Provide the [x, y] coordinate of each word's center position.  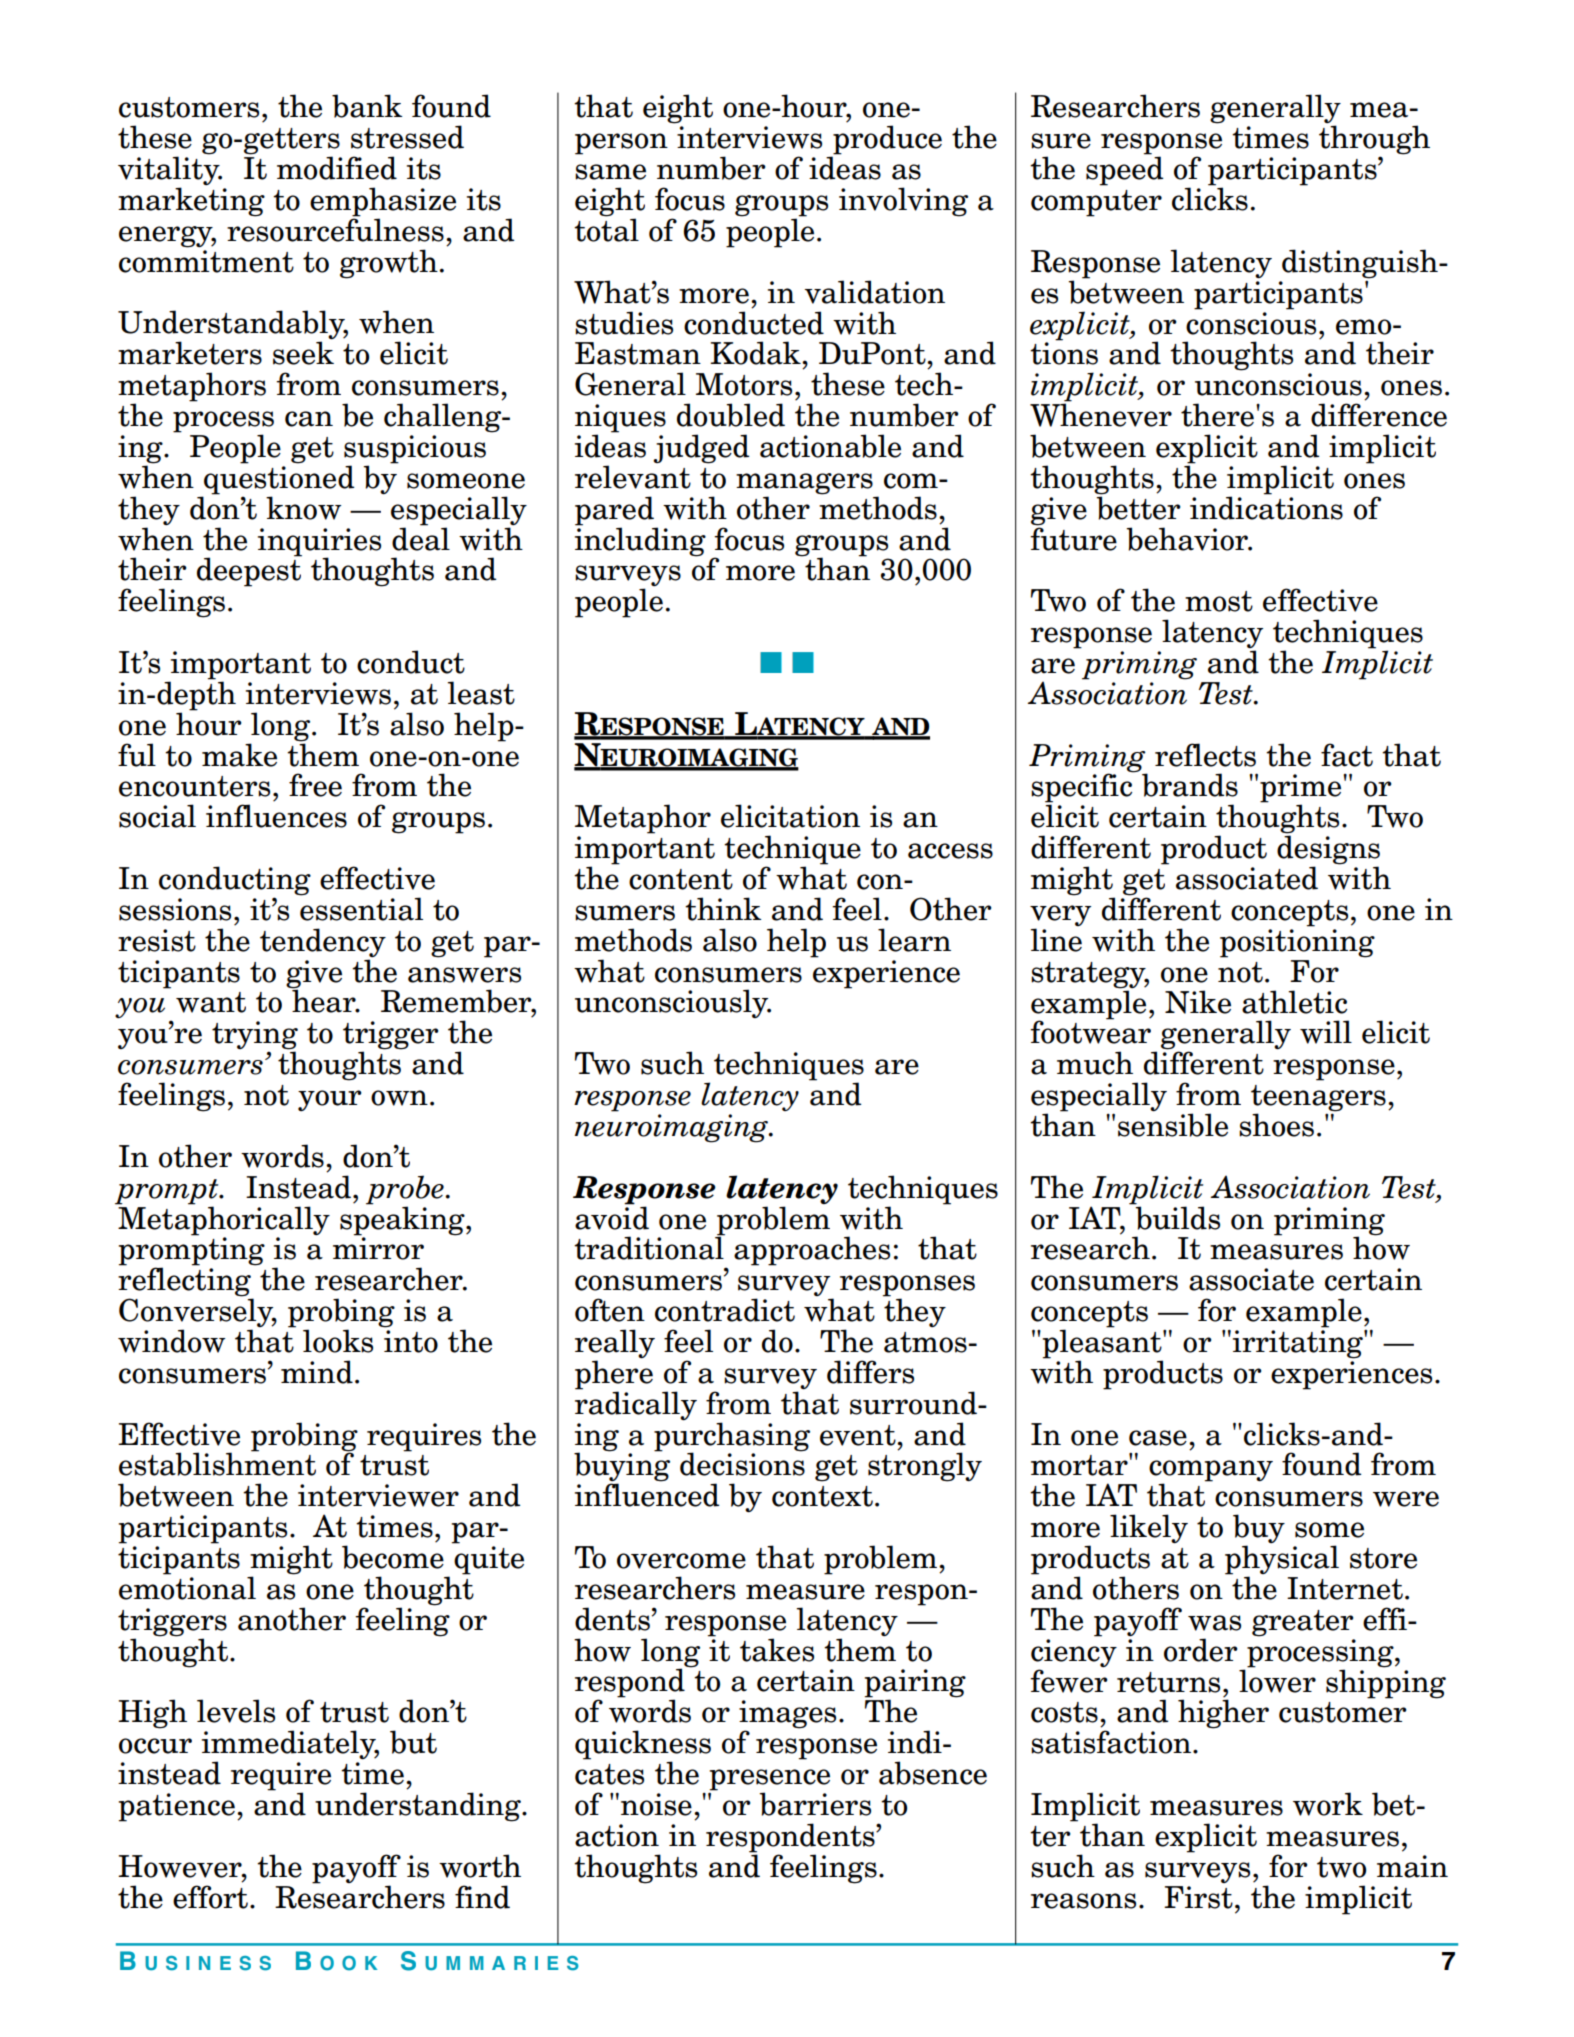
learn [914, 940]
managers [804, 484]
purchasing [732, 1437]
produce [886, 141]
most [1219, 601]
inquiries [319, 543]
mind [317, 1372]
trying [255, 1036]
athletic [1294, 1002]
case [1158, 1438]
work [1328, 1804]
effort [210, 1897]
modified [337, 168]
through [1374, 141]
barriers [815, 1804]
